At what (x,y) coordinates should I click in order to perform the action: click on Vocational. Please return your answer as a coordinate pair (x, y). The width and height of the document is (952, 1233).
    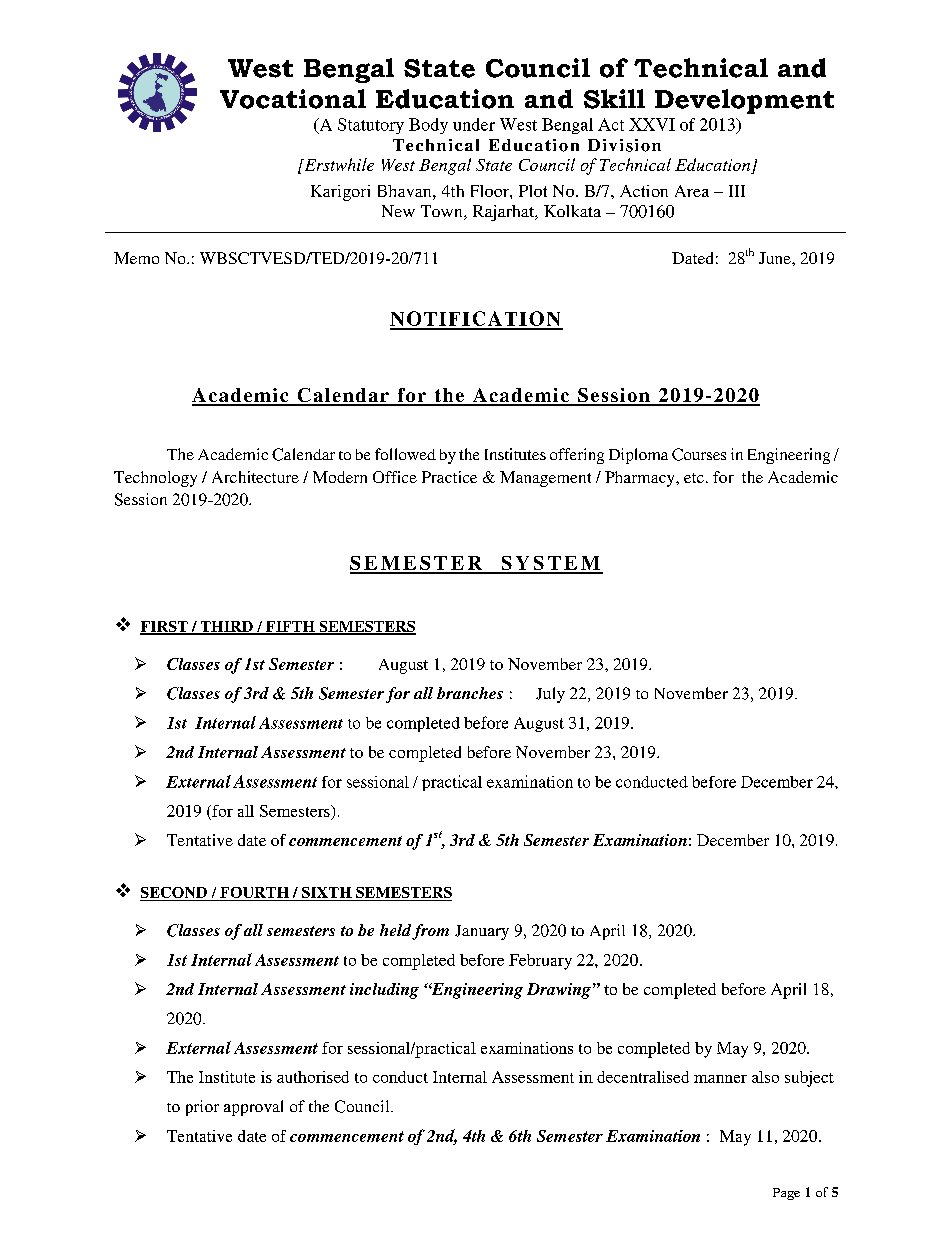
    Looking at the image, I should click on (293, 99).
